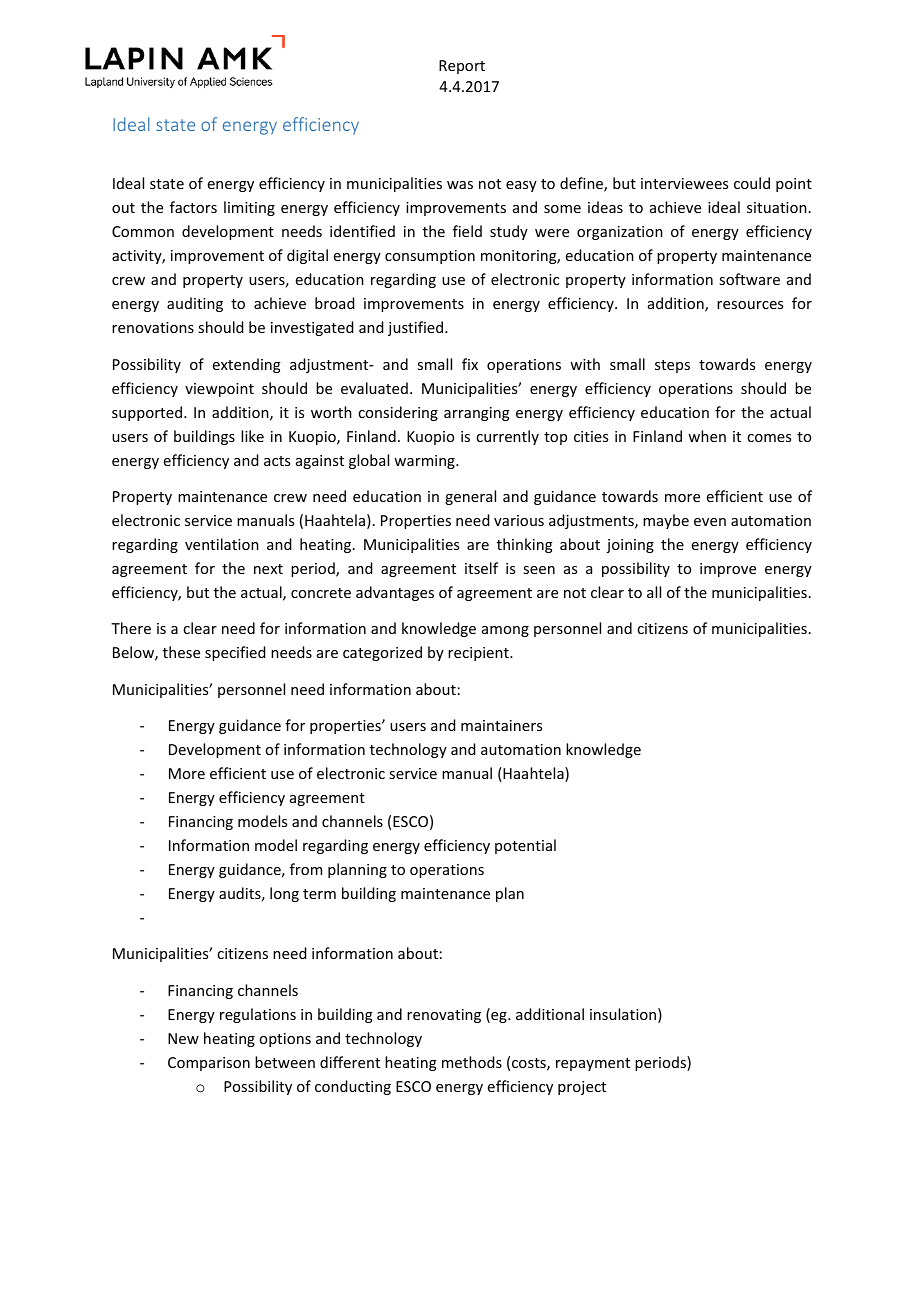 The image size is (924, 1308). Describe the element at coordinates (707, 436) in the document. I see `when` at that location.
